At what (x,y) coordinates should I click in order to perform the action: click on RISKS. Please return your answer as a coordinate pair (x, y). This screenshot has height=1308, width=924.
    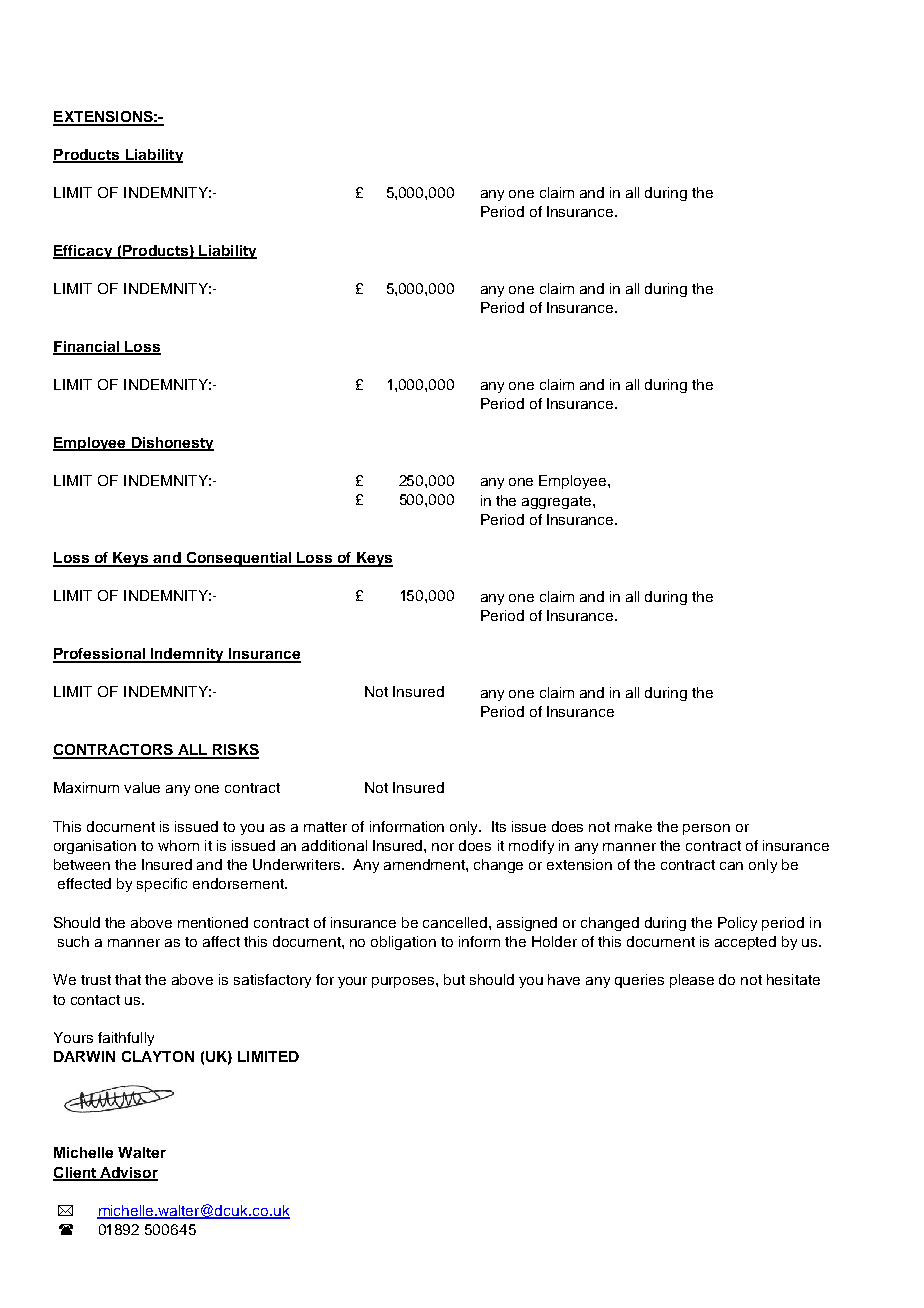
    Looking at the image, I should click on (235, 751).
